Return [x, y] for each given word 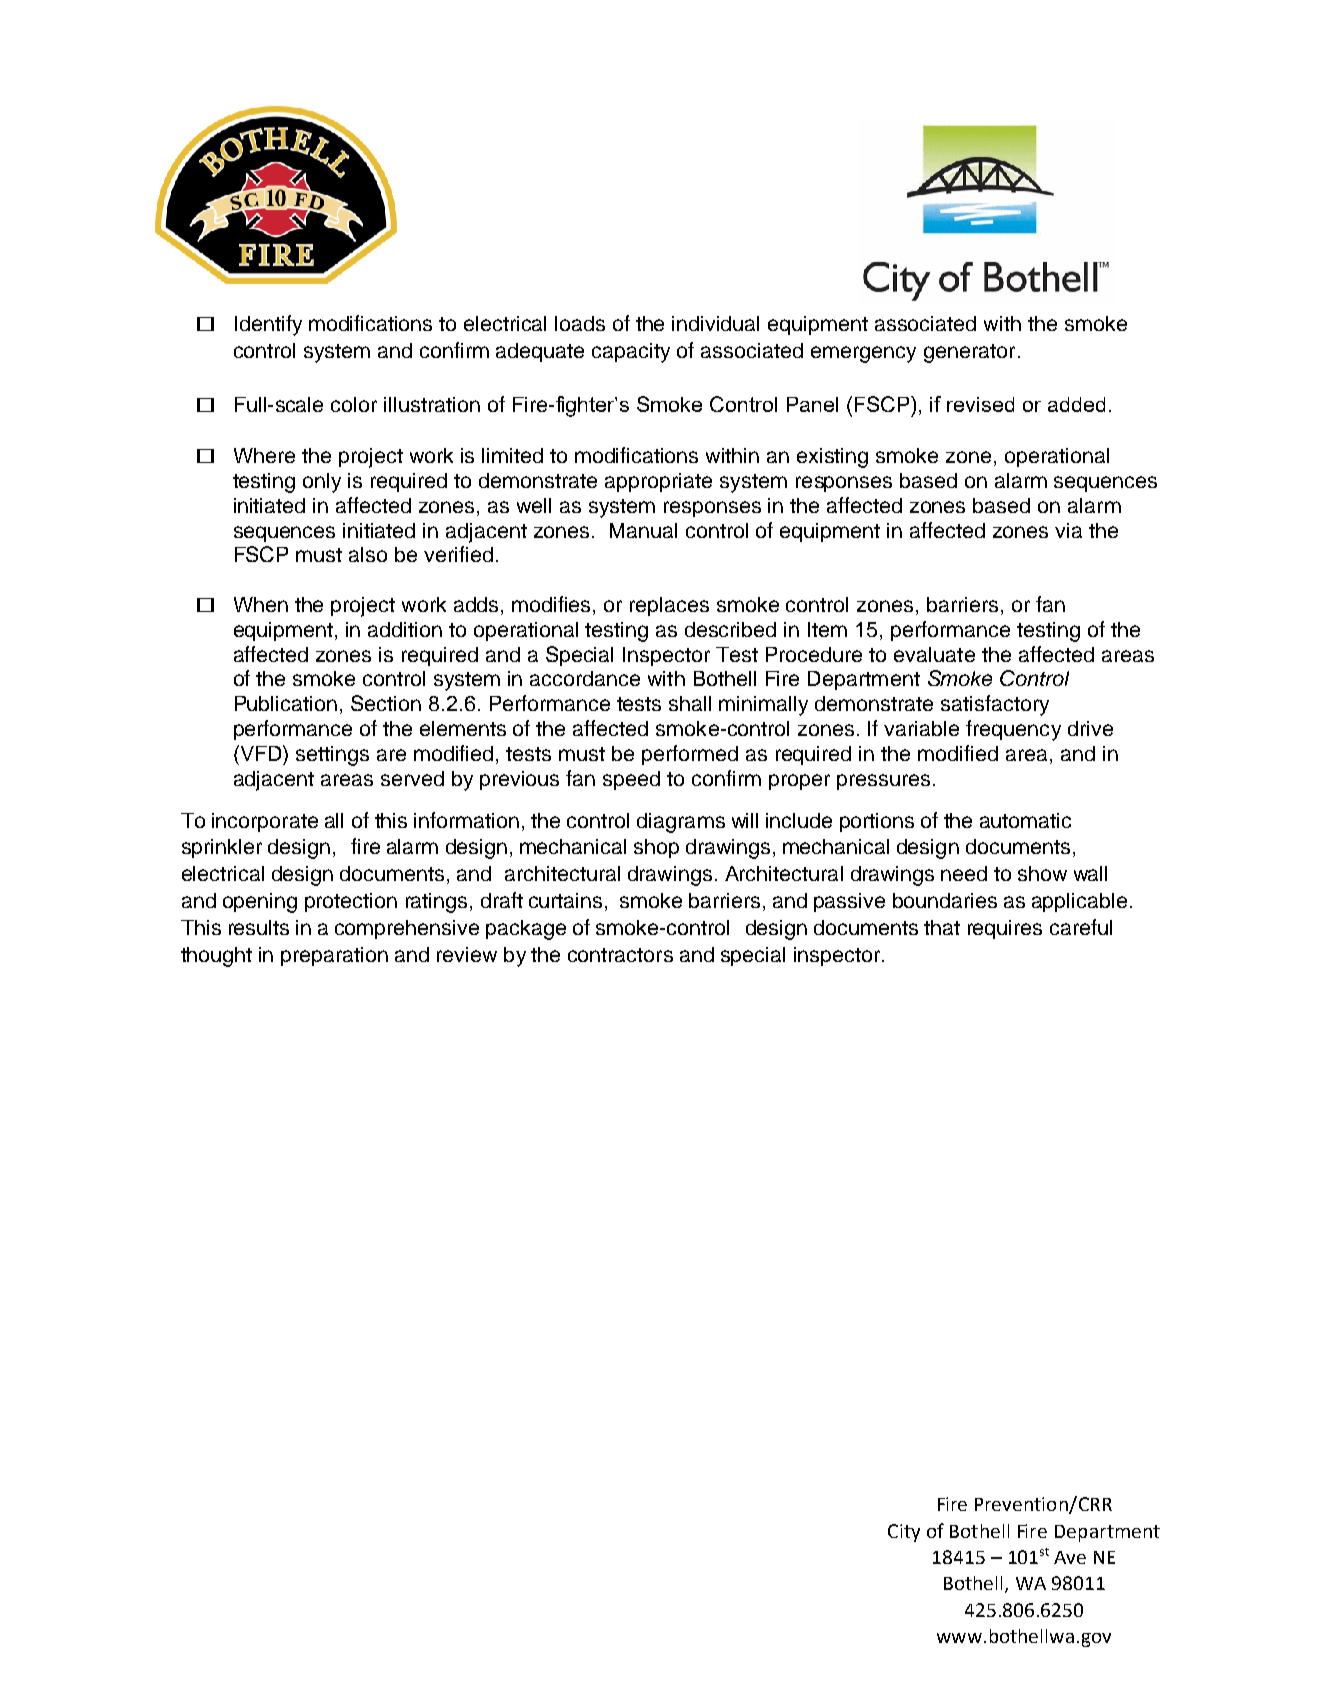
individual [715, 323]
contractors [620, 955]
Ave [1070, 1557]
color [354, 404]
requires [1005, 929]
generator [969, 353]
